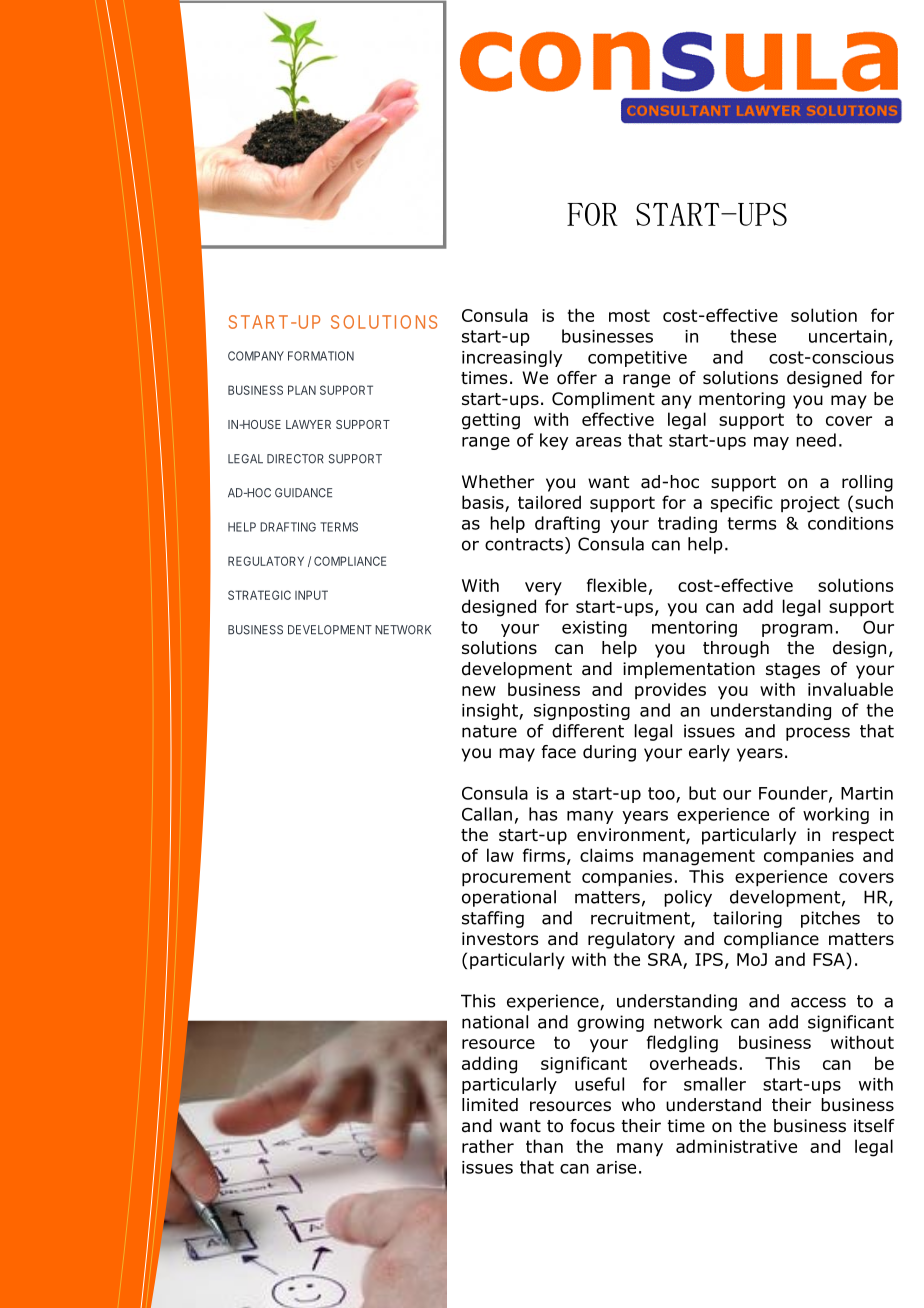  What do you see at coordinates (321, 356) in the document?
I see `FORMATION` at bounding box center [321, 356].
